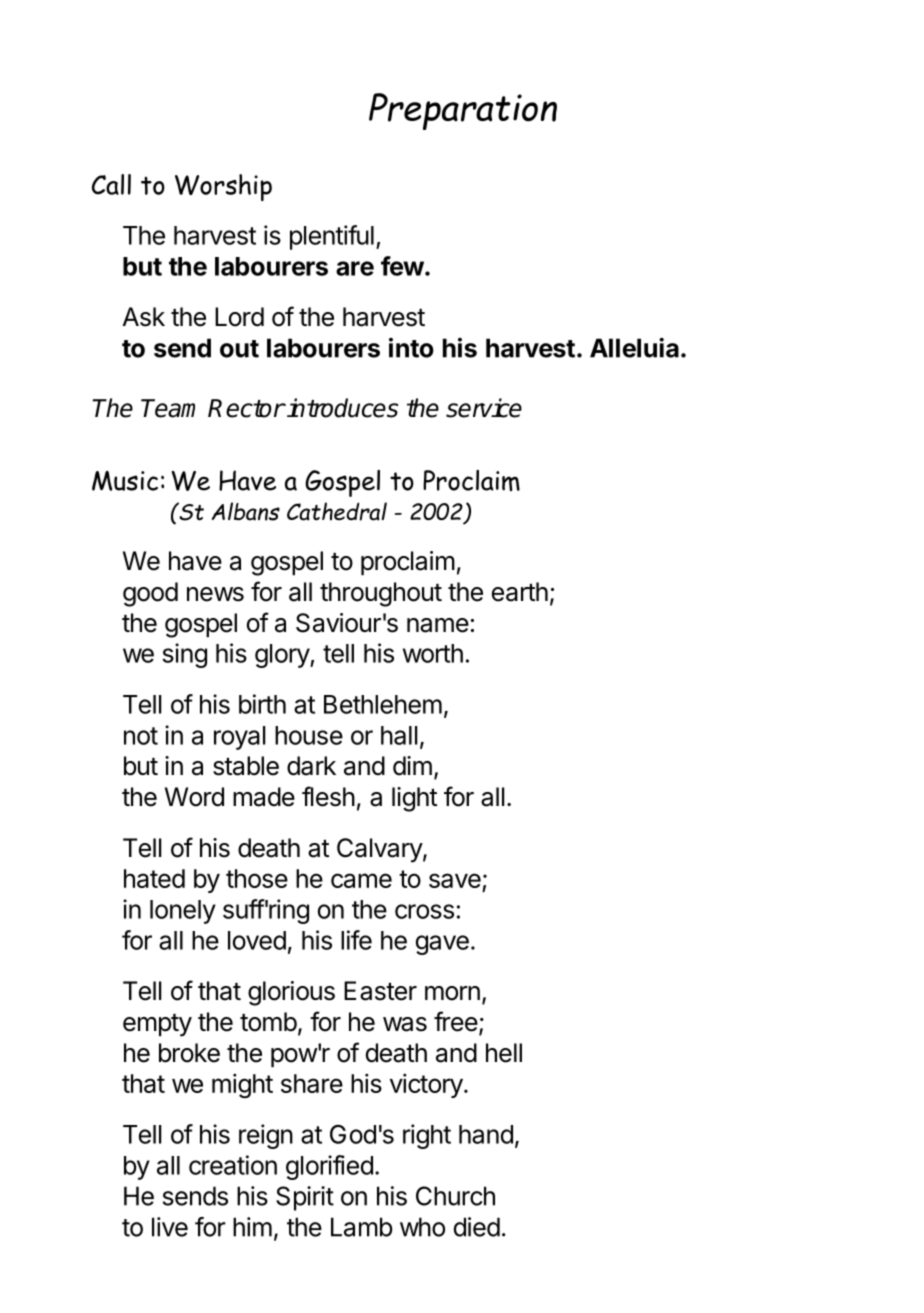 The width and height of the page is (924, 1313). I want to click on save, so click(455, 880).
